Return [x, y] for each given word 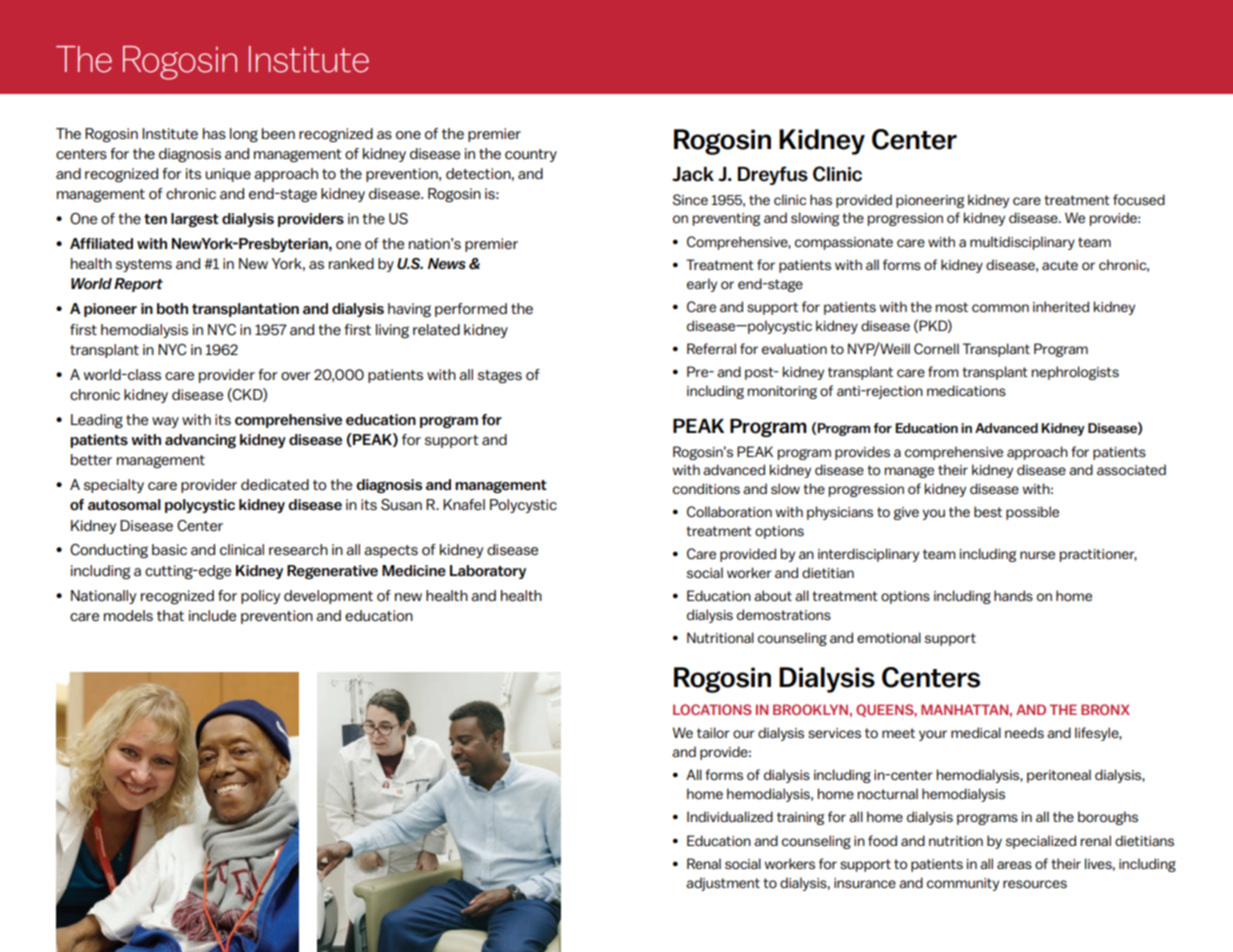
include [212, 616]
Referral [711, 349]
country [531, 155]
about [773, 596]
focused [1139, 200]
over [296, 376]
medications [966, 391]
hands [1013, 596]
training [800, 818]
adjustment [723, 884]
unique [228, 175]
